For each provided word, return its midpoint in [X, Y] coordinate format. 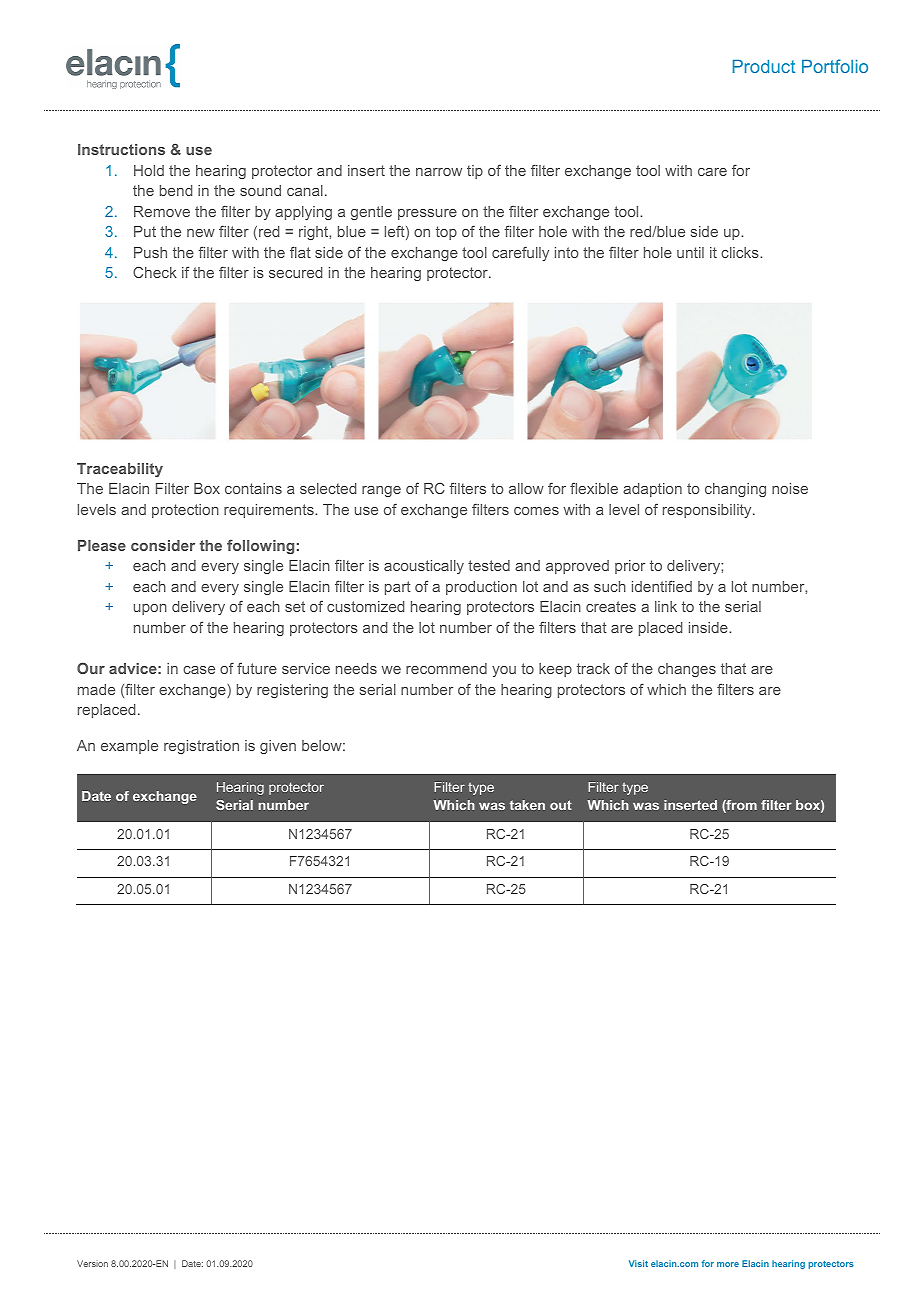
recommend [446, 668]
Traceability [120, 470]
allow [526, 488]
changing [735, 490]
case [199, 670]
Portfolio [835, 66]
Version [92, 1263]
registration [201, 747]
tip [475, 172]
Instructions [121, 149]
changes [687, 670]
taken [527, 805]
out [561, 805]
